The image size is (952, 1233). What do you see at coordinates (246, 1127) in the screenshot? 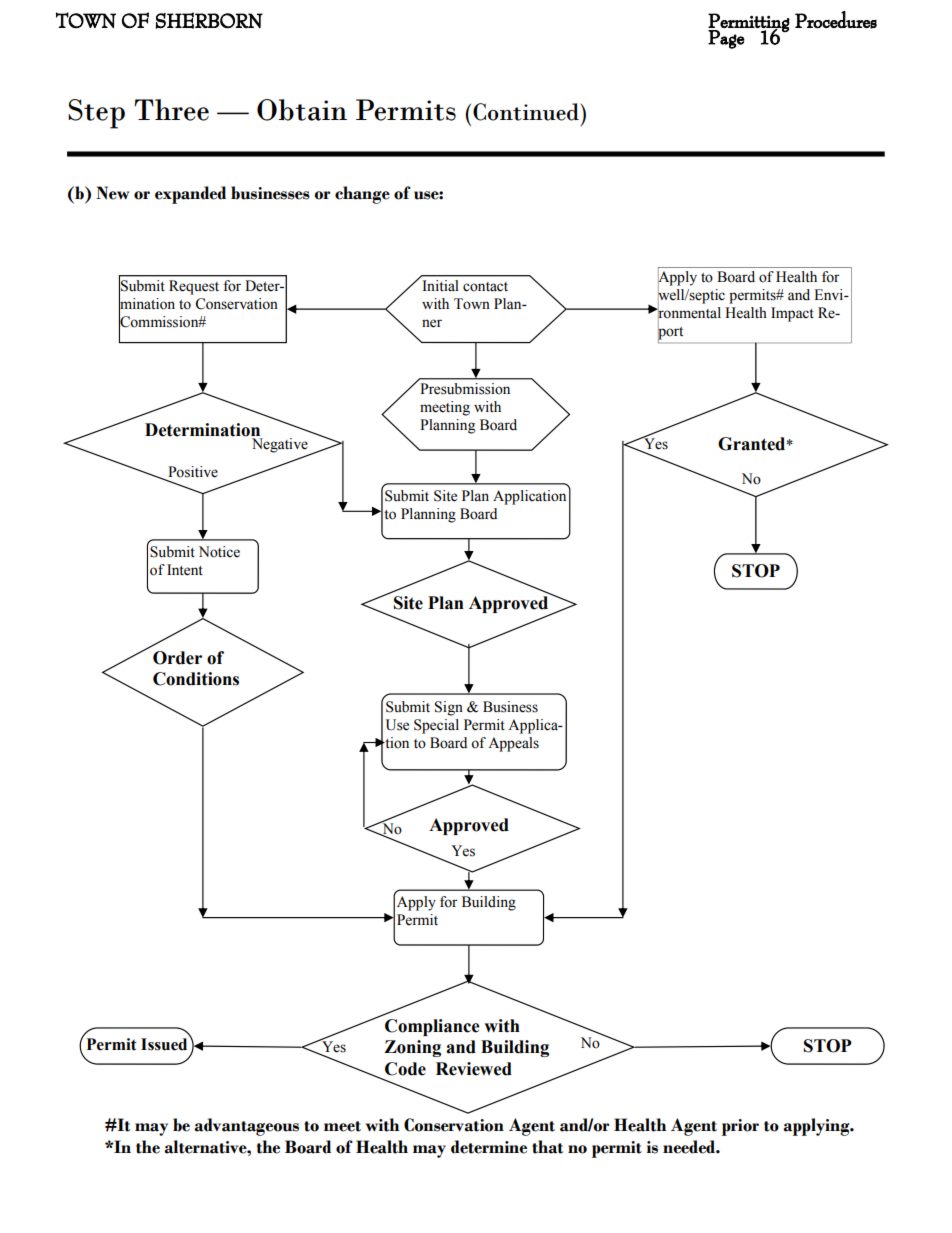
I see `advantageous` at bounding box center [246, 1127].
